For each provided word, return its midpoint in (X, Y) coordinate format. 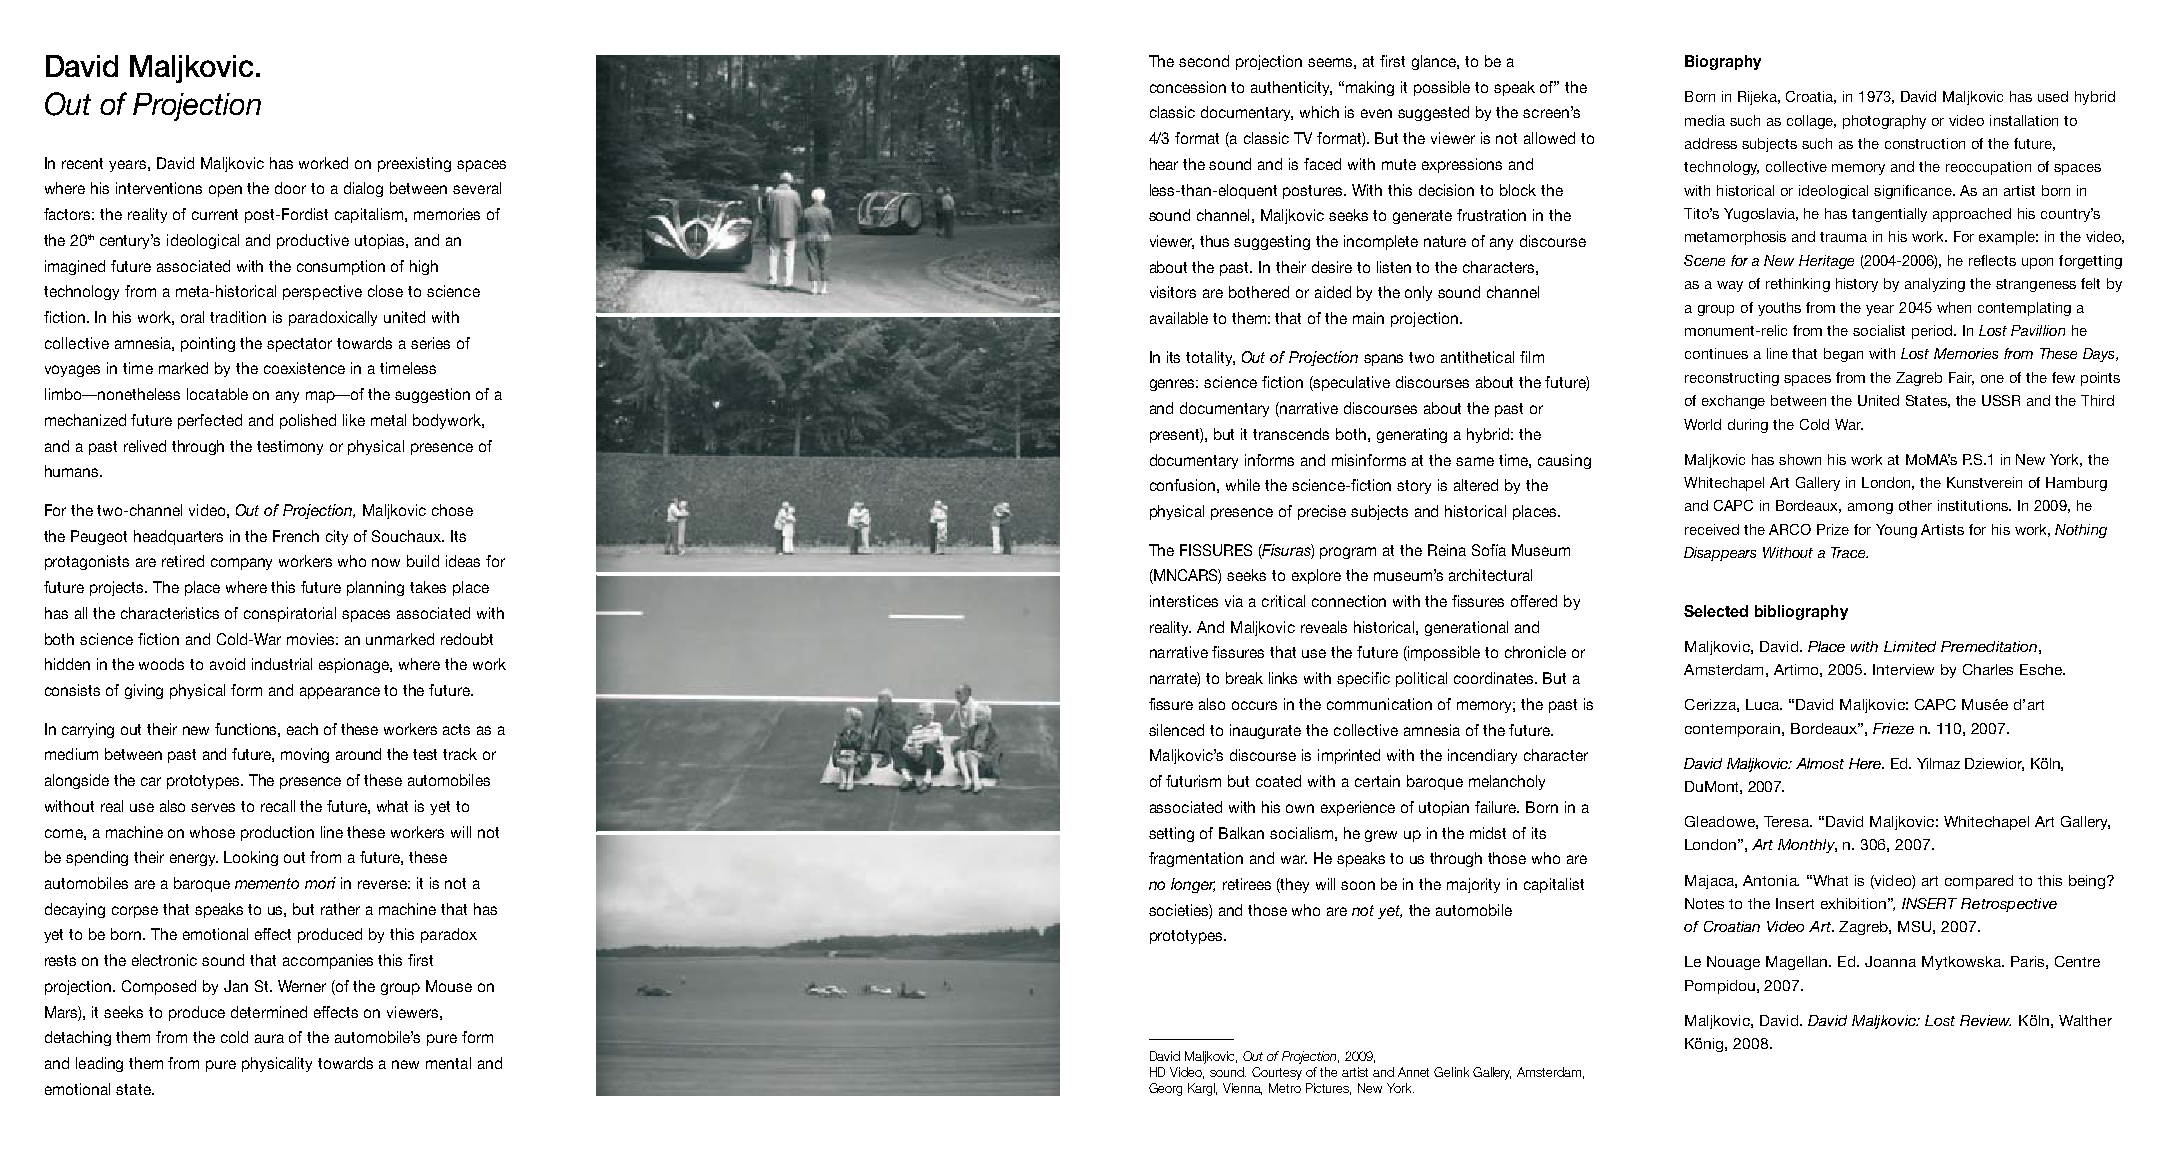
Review (1985, 1020)
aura (269, 1038)
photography (1884, 122)
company (241, 564)
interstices (1184, 601)
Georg (1165, 1089)
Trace (1849, 552)
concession (1188, 87)
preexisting (414, 164)
